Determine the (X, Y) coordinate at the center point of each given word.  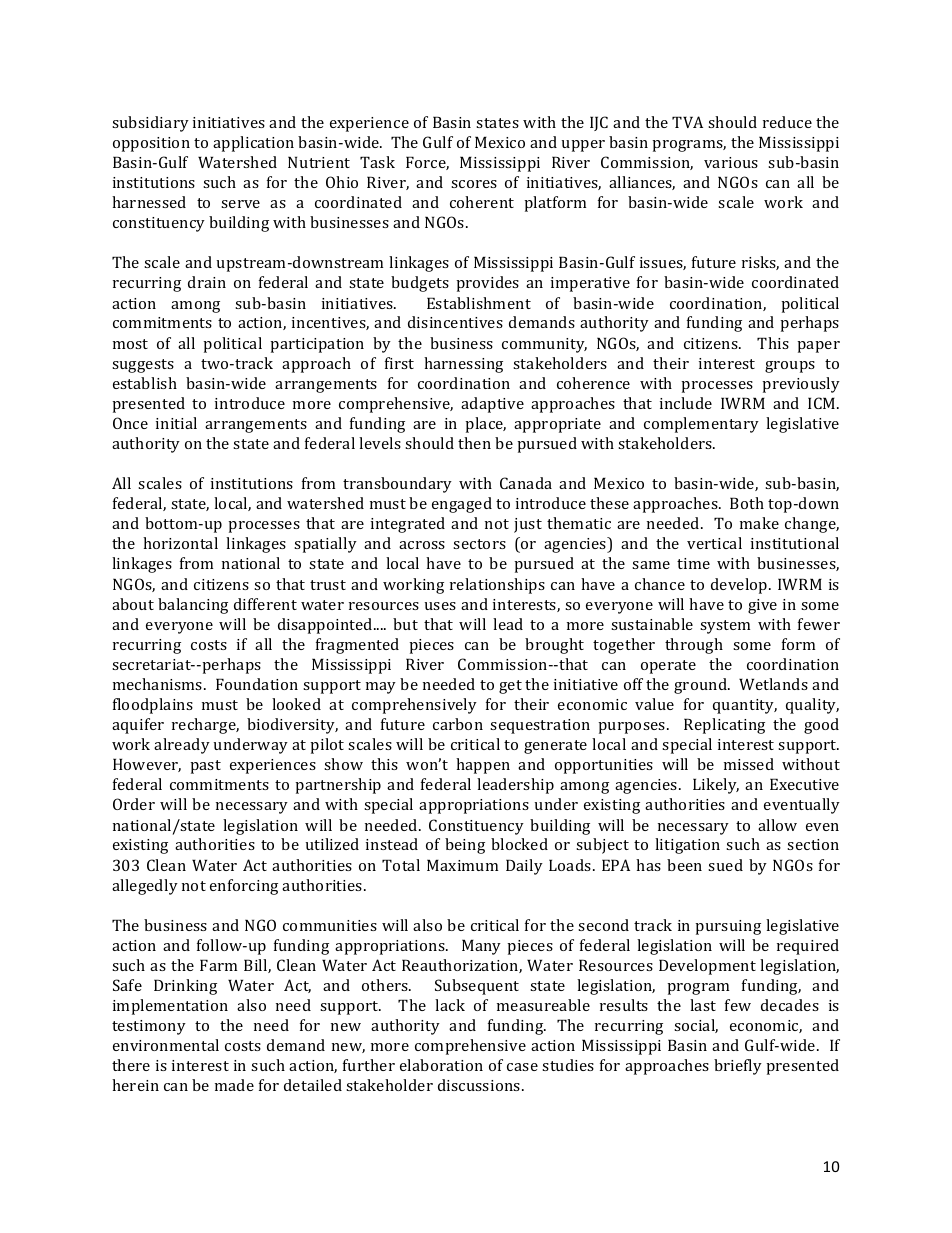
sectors (479, 544)
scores (474, 184)
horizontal (180, 543)
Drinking (185, 987)
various (731, 162)
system (725, 627)
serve (240, 204)
